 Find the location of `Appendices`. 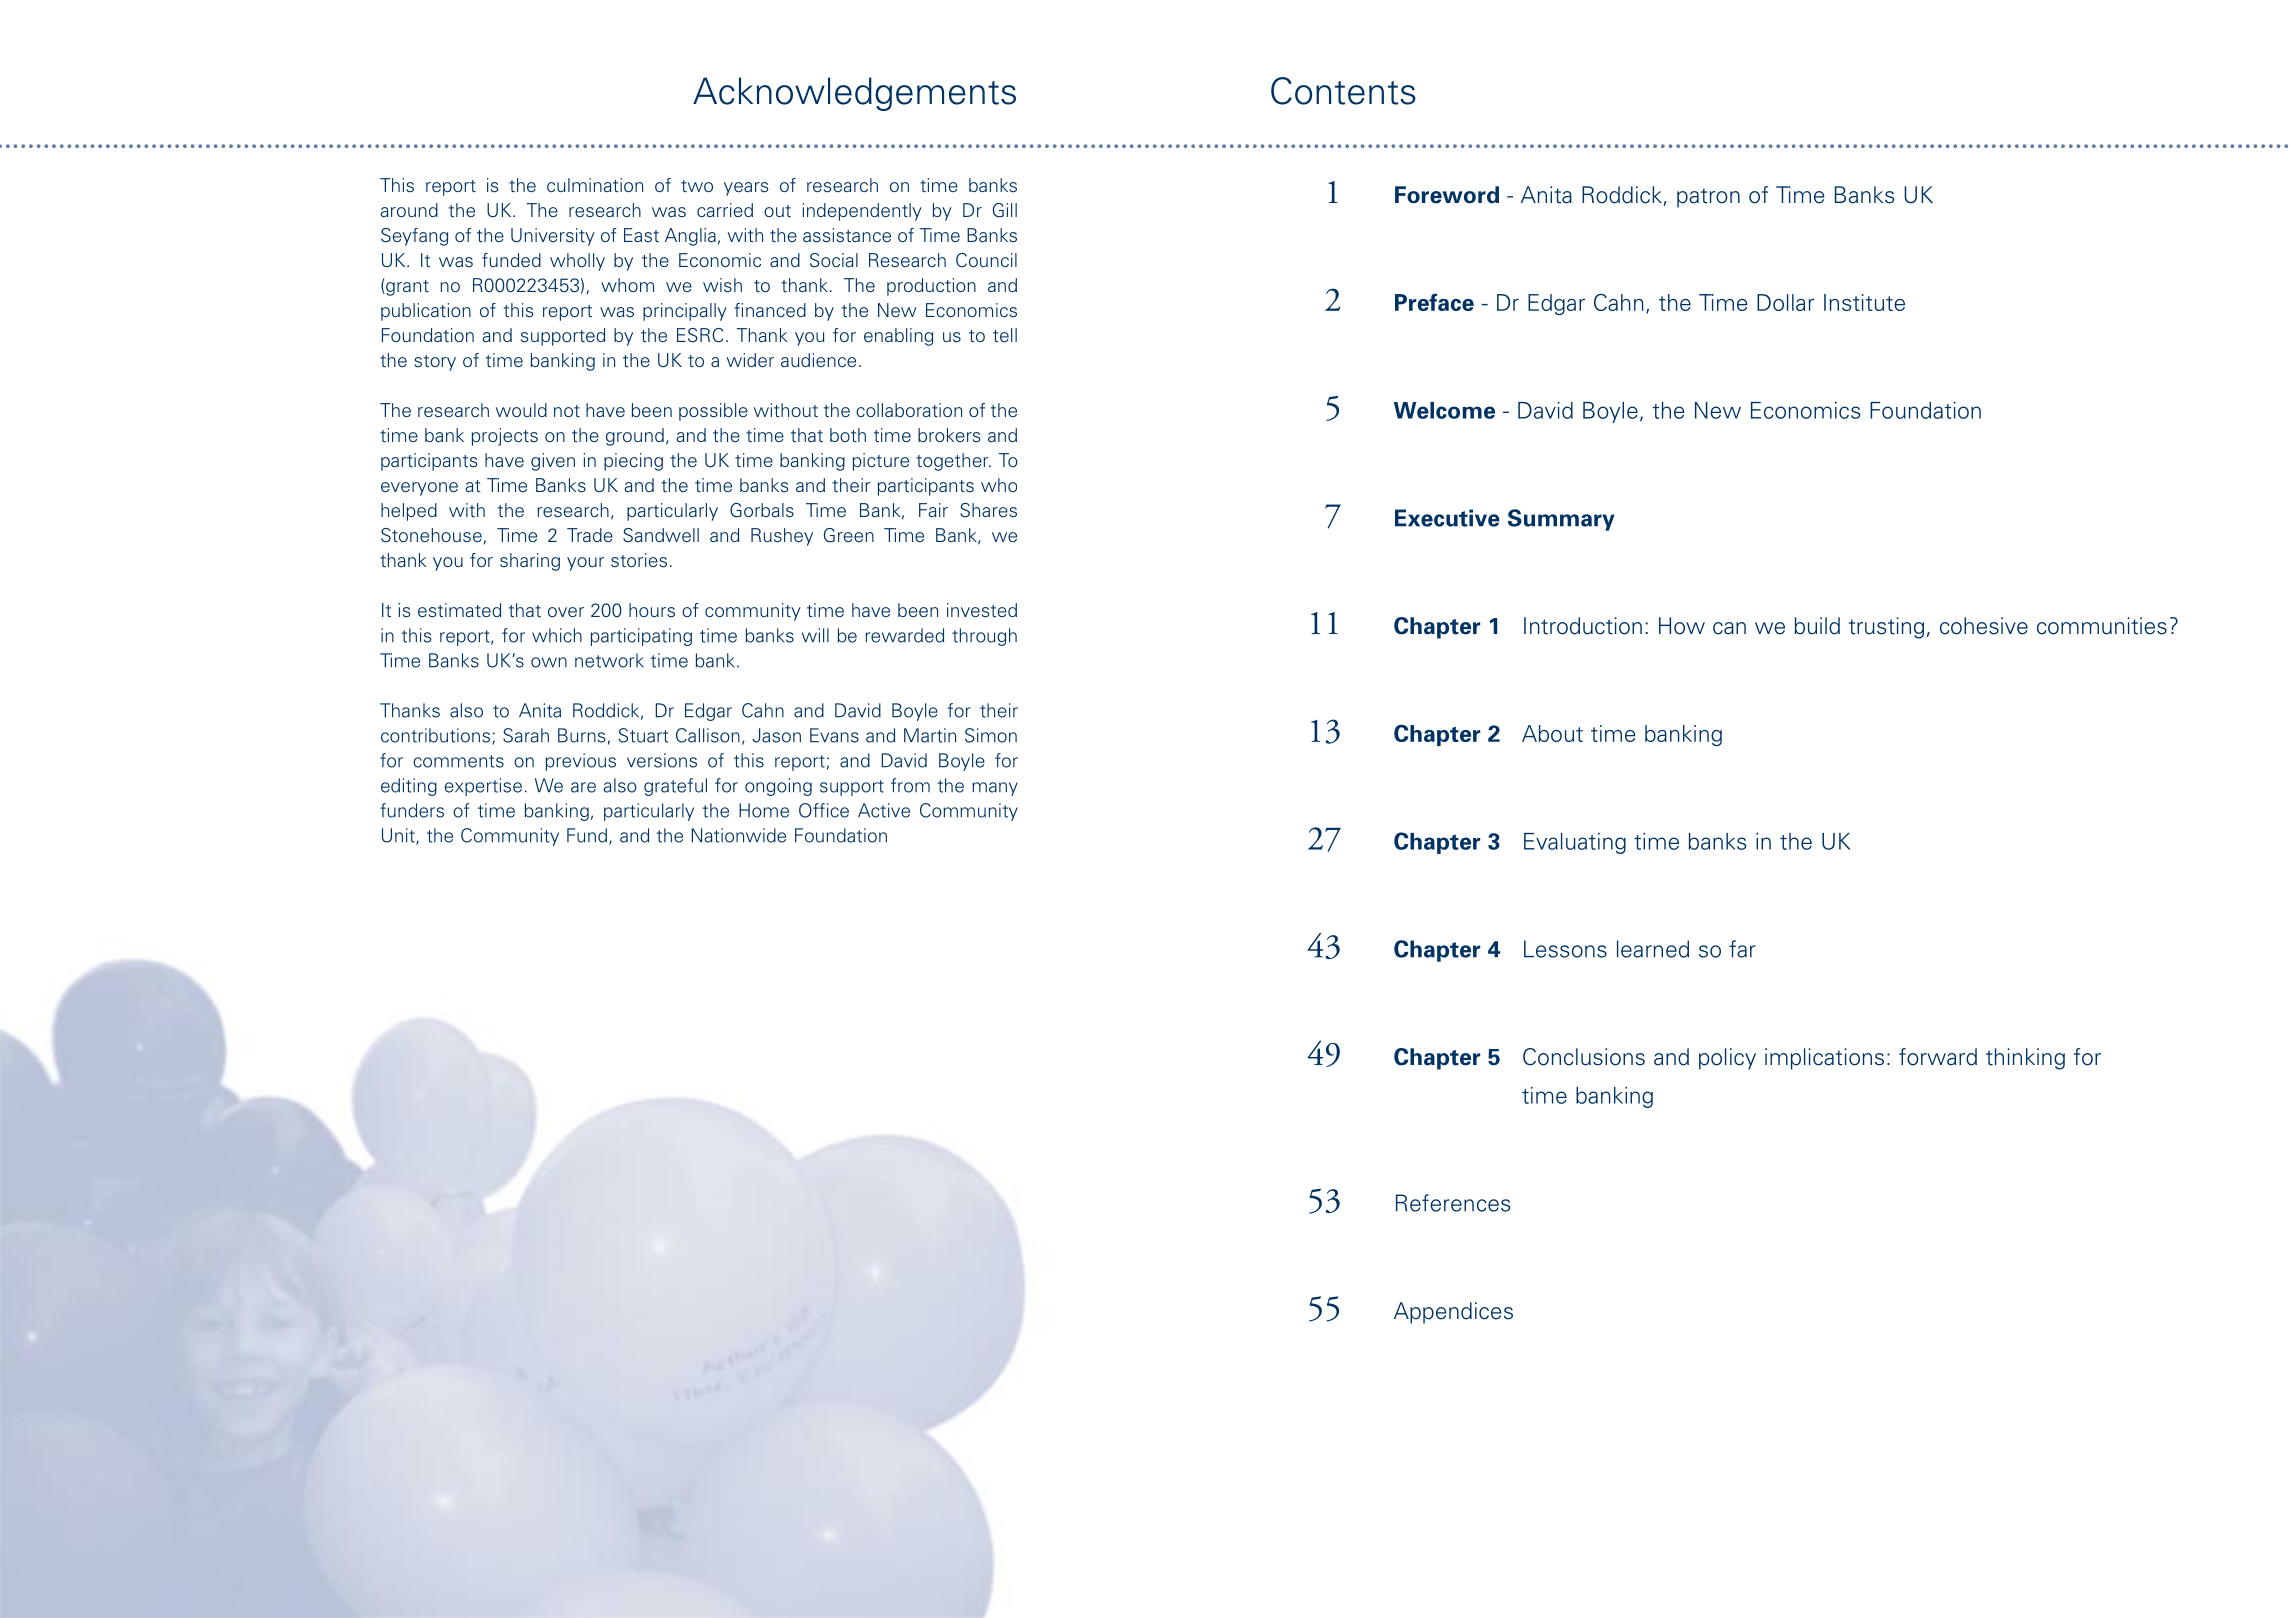

Appendices is located at coordinates (1453, 1313).
